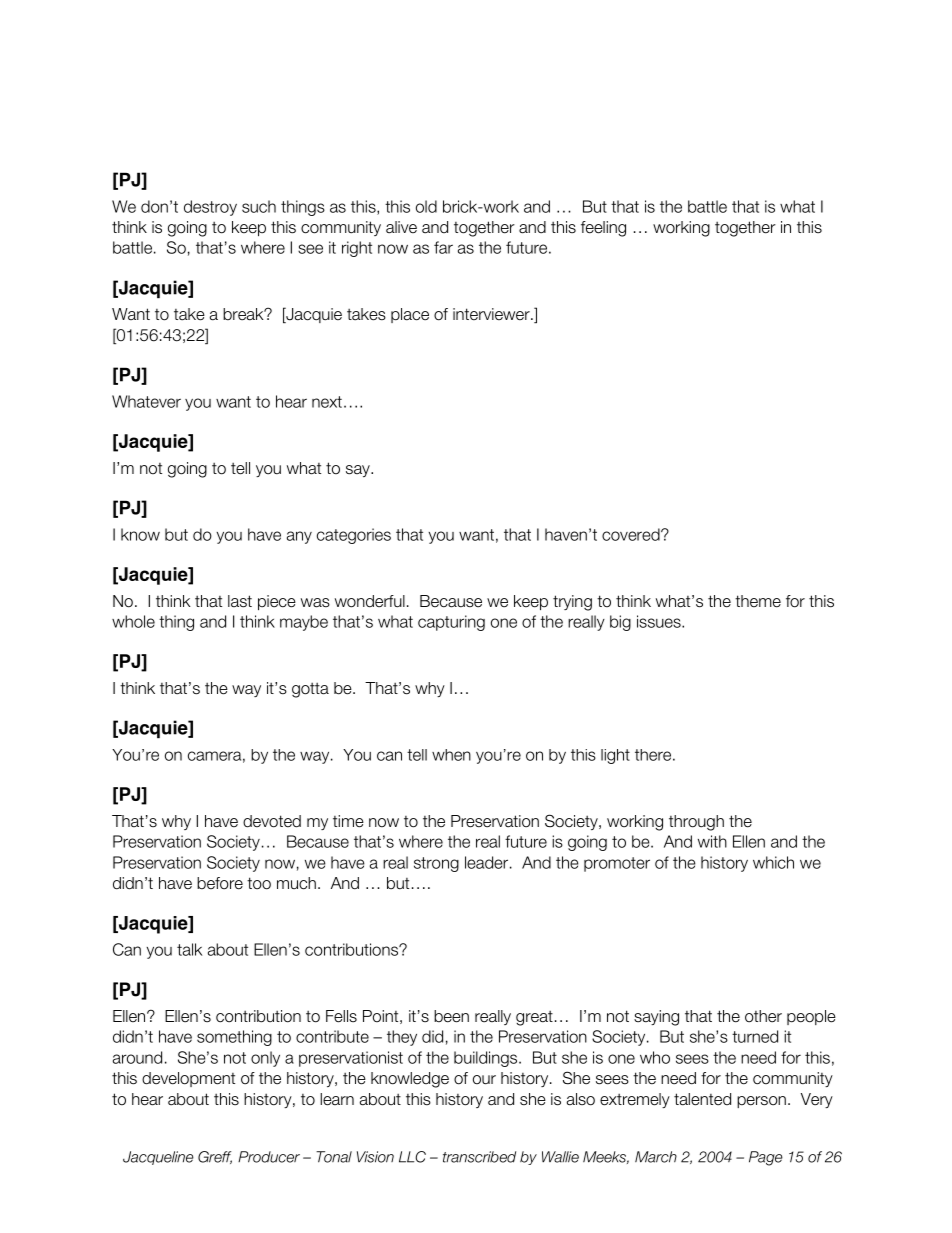 This image has width=952, height=1233. What do you see at coordinates (299, 537) in the image?
I see `any` at bounding box center [299, 537].
